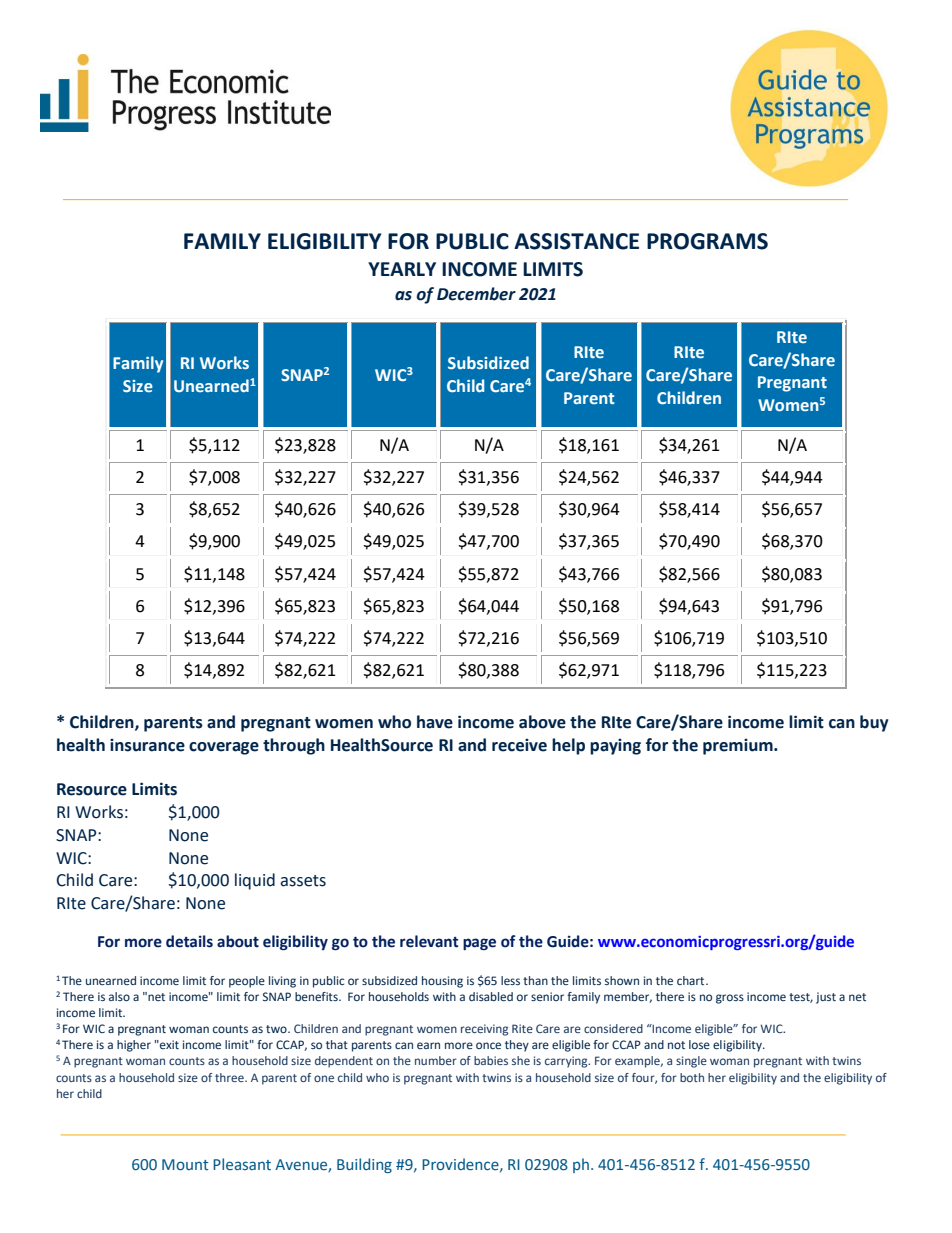  What do you see at coordinates (461, 1165) in the screenshot?
I see `Providence` at bounding box center [461, 1165].
